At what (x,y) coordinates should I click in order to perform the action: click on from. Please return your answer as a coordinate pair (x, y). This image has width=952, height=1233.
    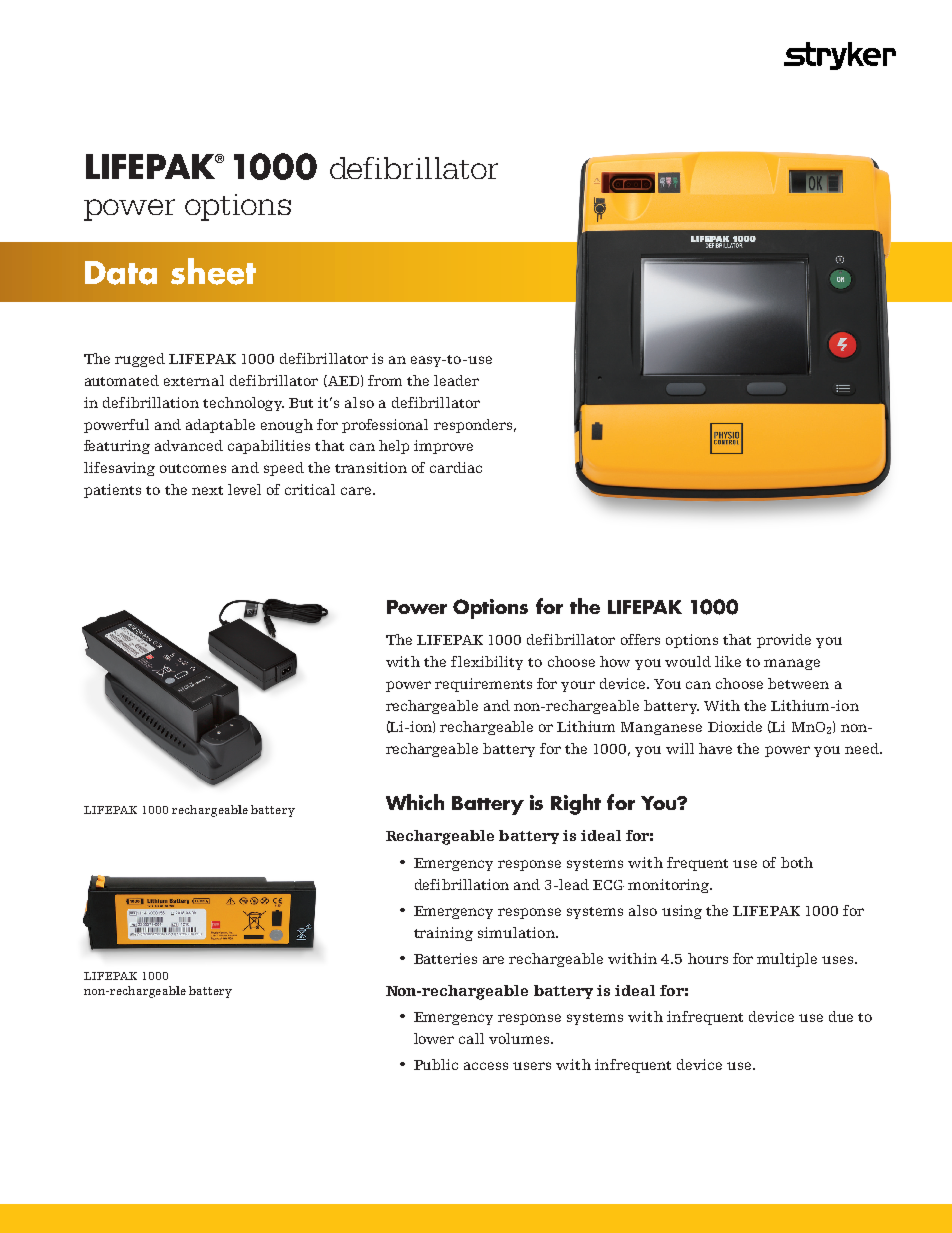
    Looking at the image, I should click on (385, 380).
